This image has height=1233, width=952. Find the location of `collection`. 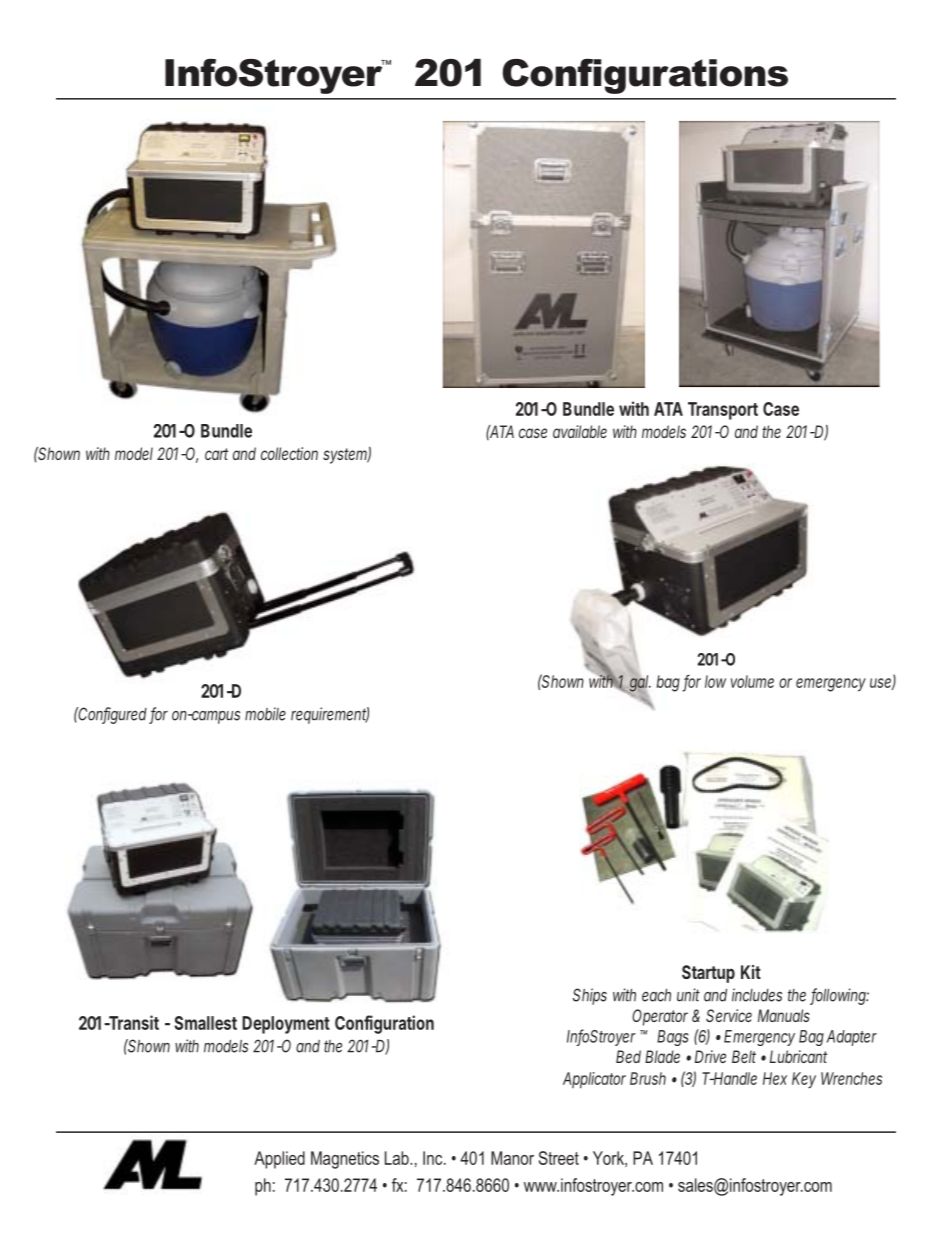

collection is located at coordinates (289, 453).
